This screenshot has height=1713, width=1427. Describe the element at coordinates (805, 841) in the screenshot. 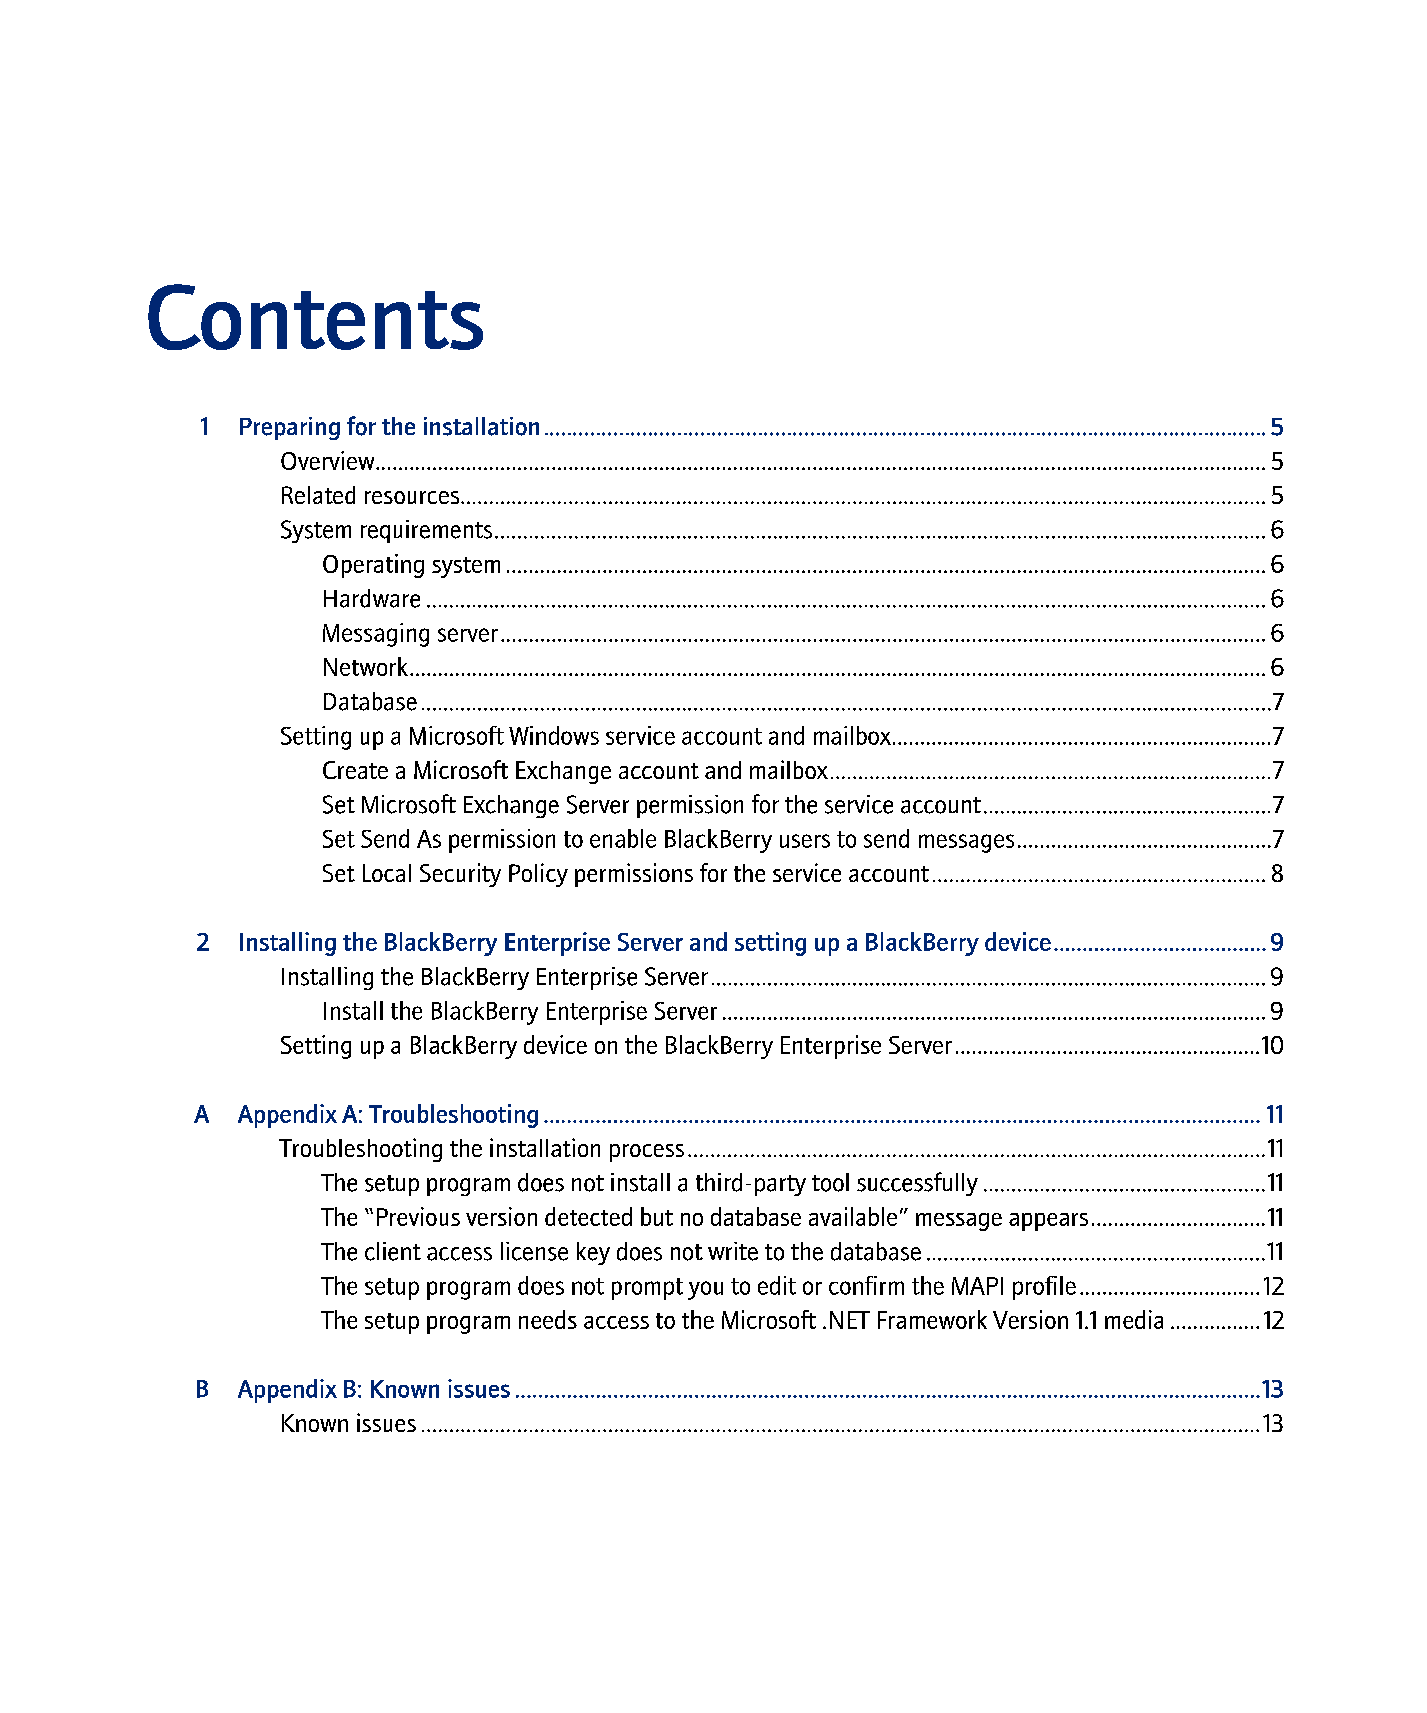

I see `users` at that location.
